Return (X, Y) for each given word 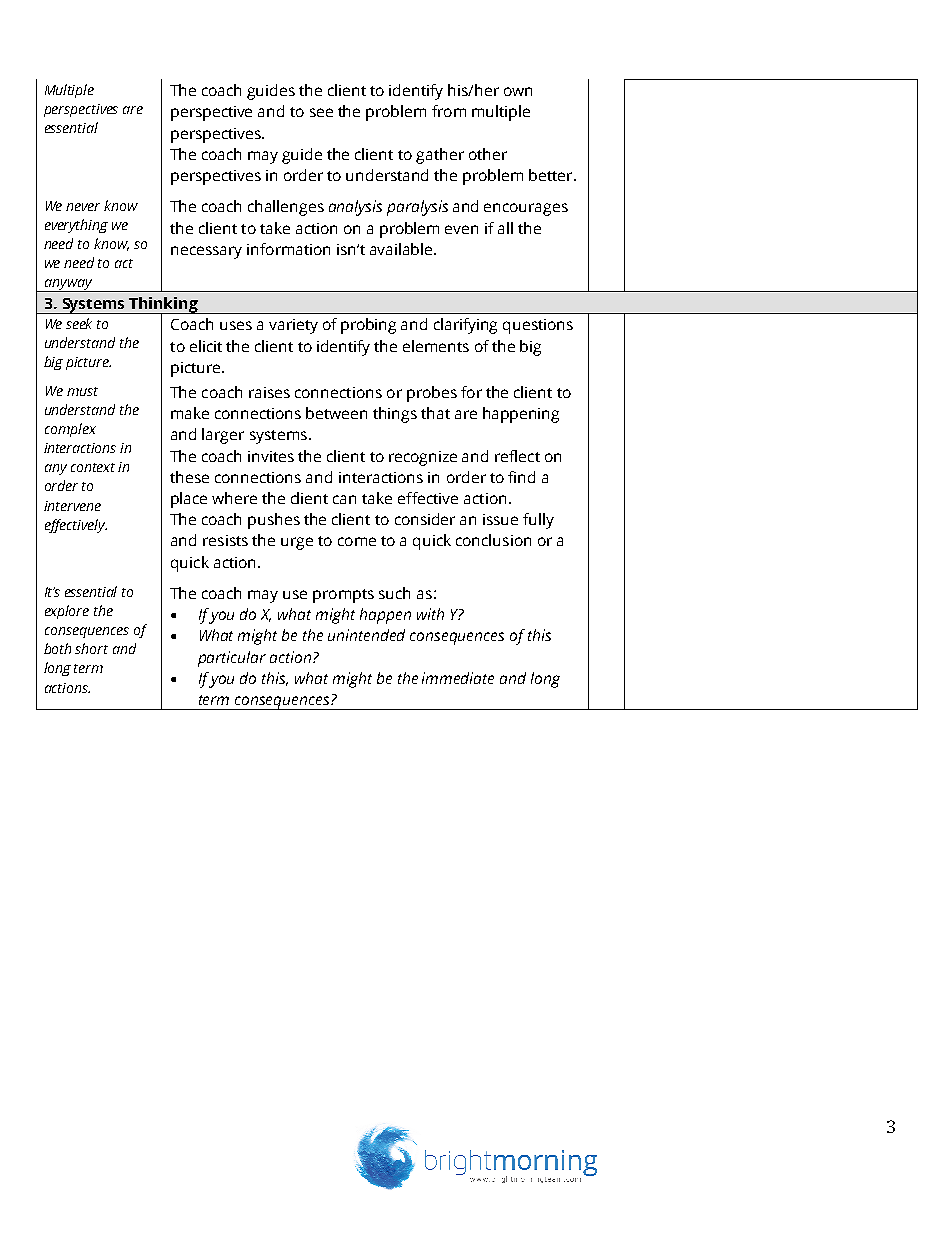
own (518, 91)
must (82, 391)
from (449, 111)
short (91, 648)
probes (432, 394)
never (83, 207)
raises (269, 392)
